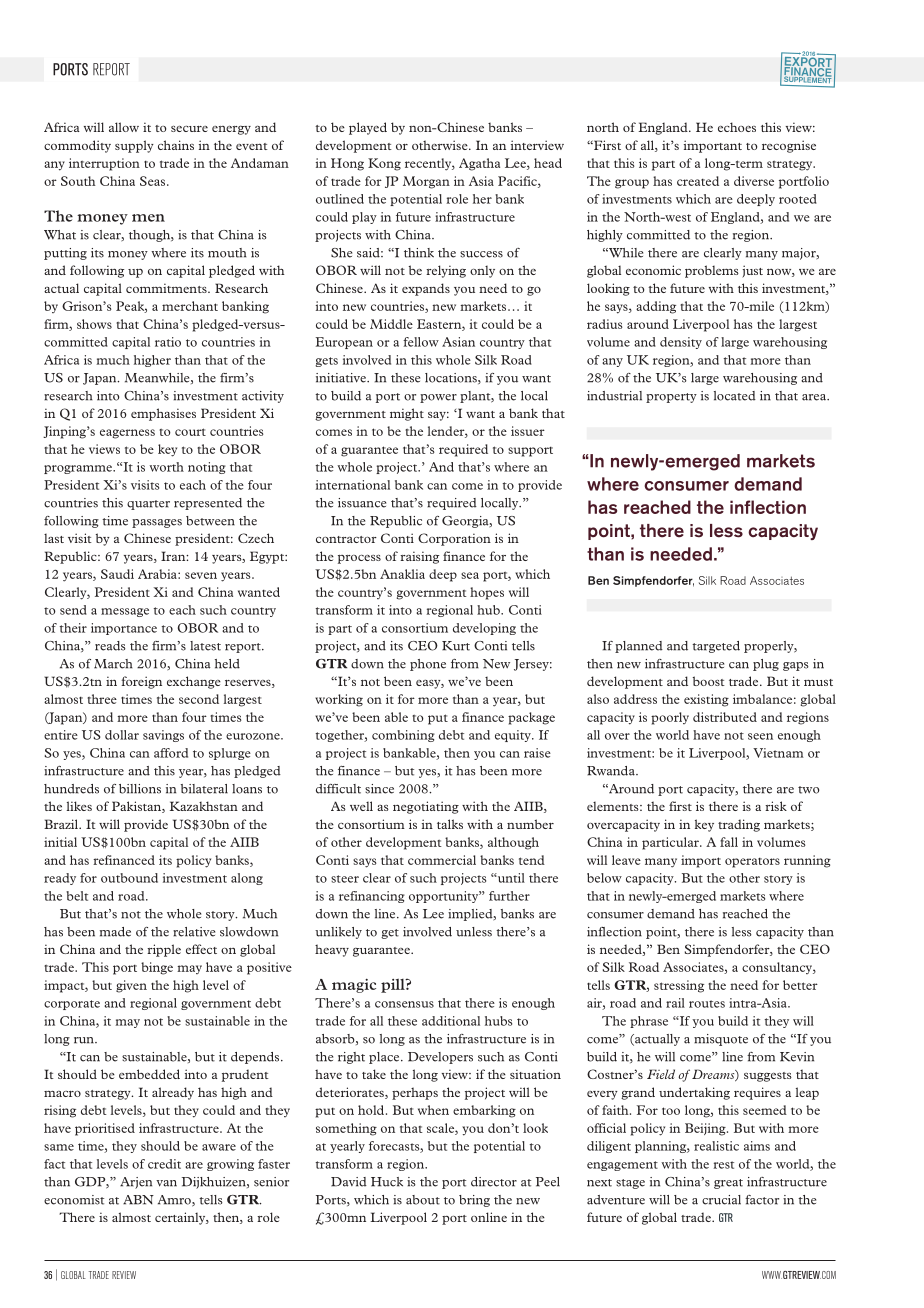 This screenshot has width=924, height=1308. What do you see at coordinates (423, 1200) in the screenshot?
I see `about` at bounding box center [423, 1200].
